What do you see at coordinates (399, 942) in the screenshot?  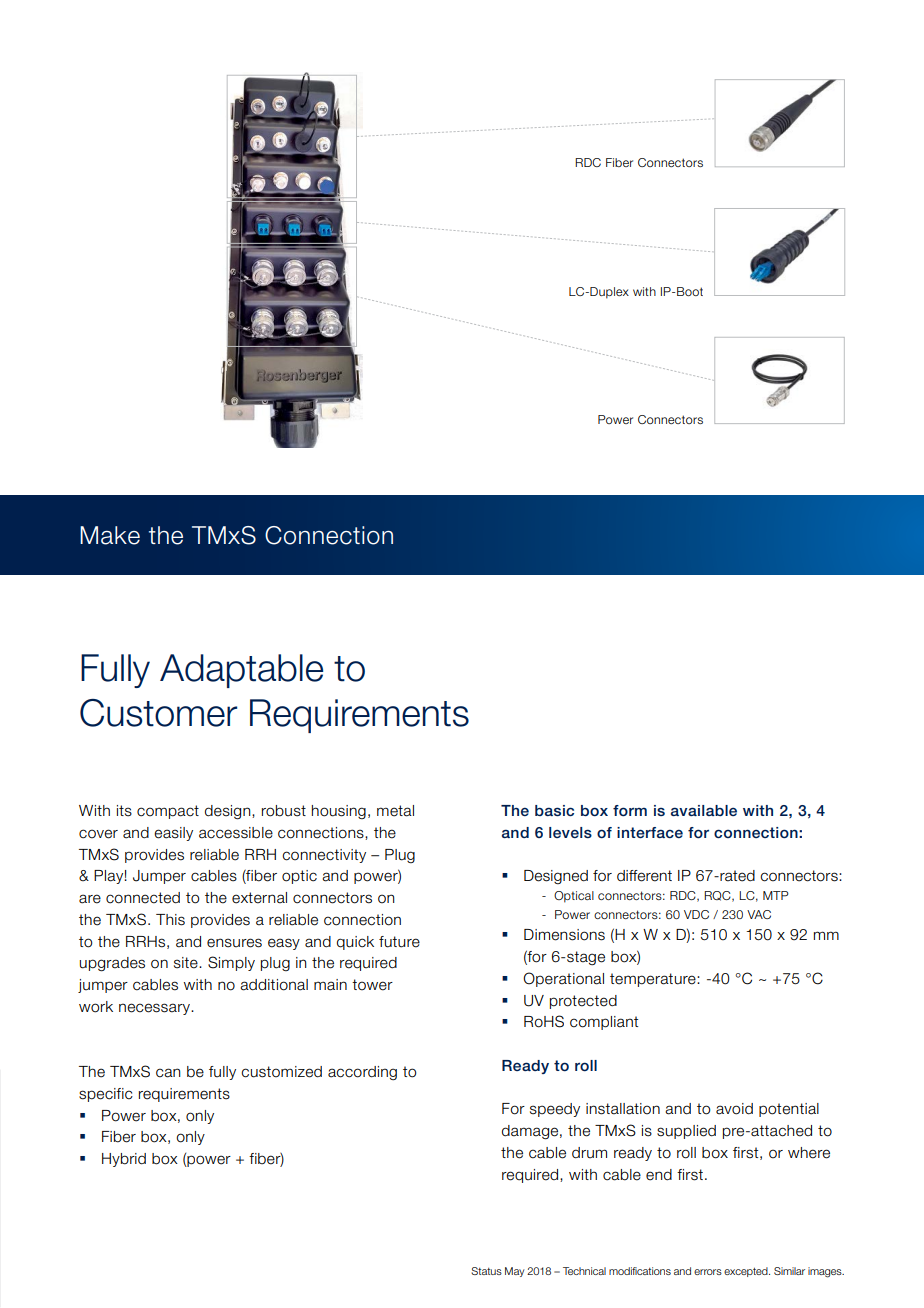 I see `future` at bounding box center [399, 942].
